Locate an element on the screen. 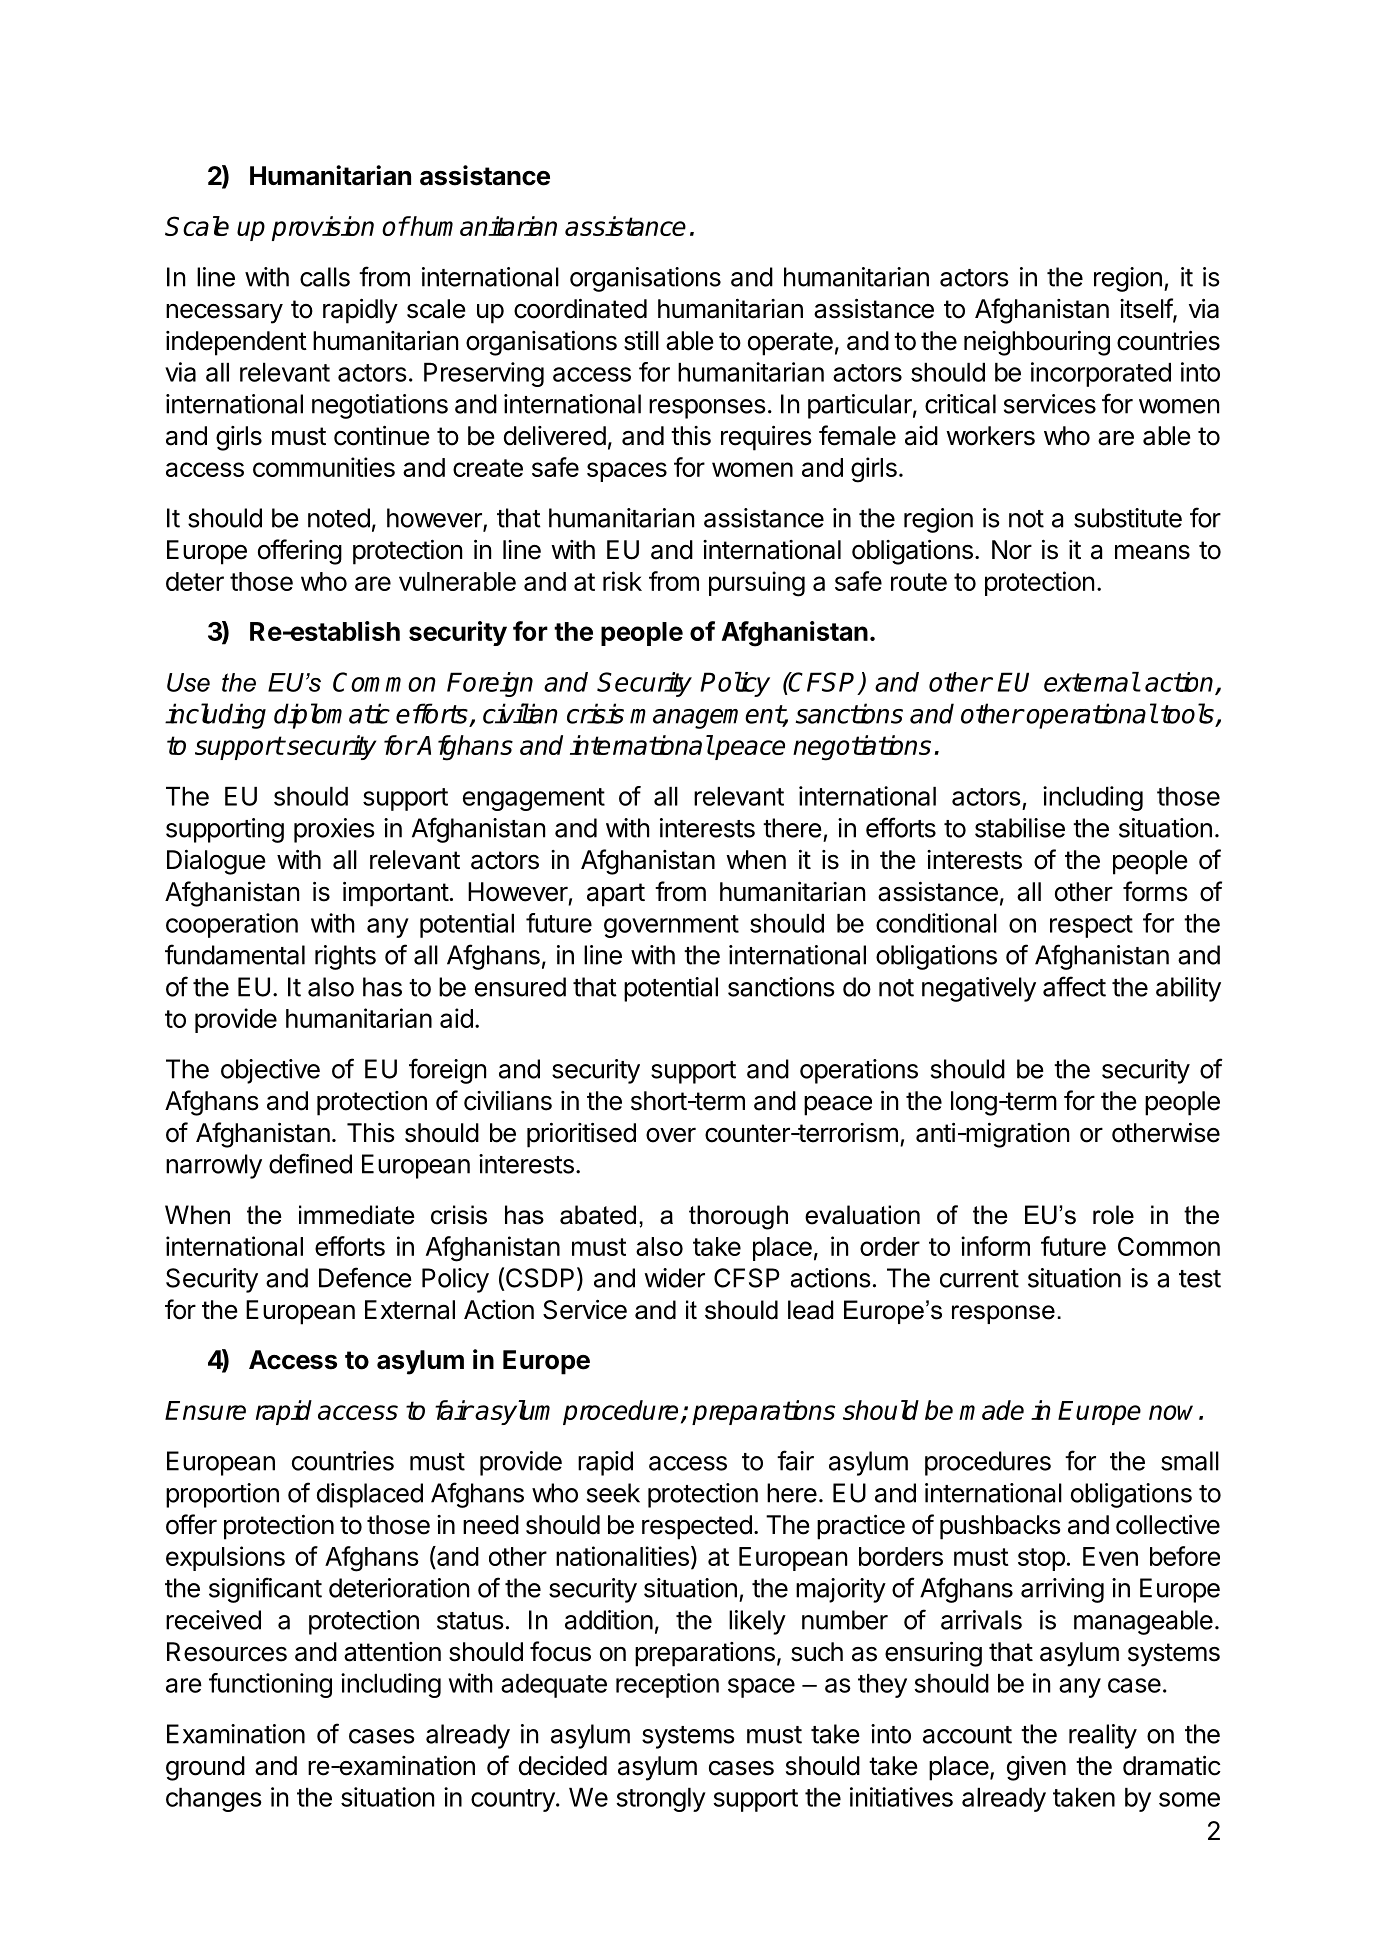 The image size is (1385, 1959). still is located at coordinates (641, 341).
